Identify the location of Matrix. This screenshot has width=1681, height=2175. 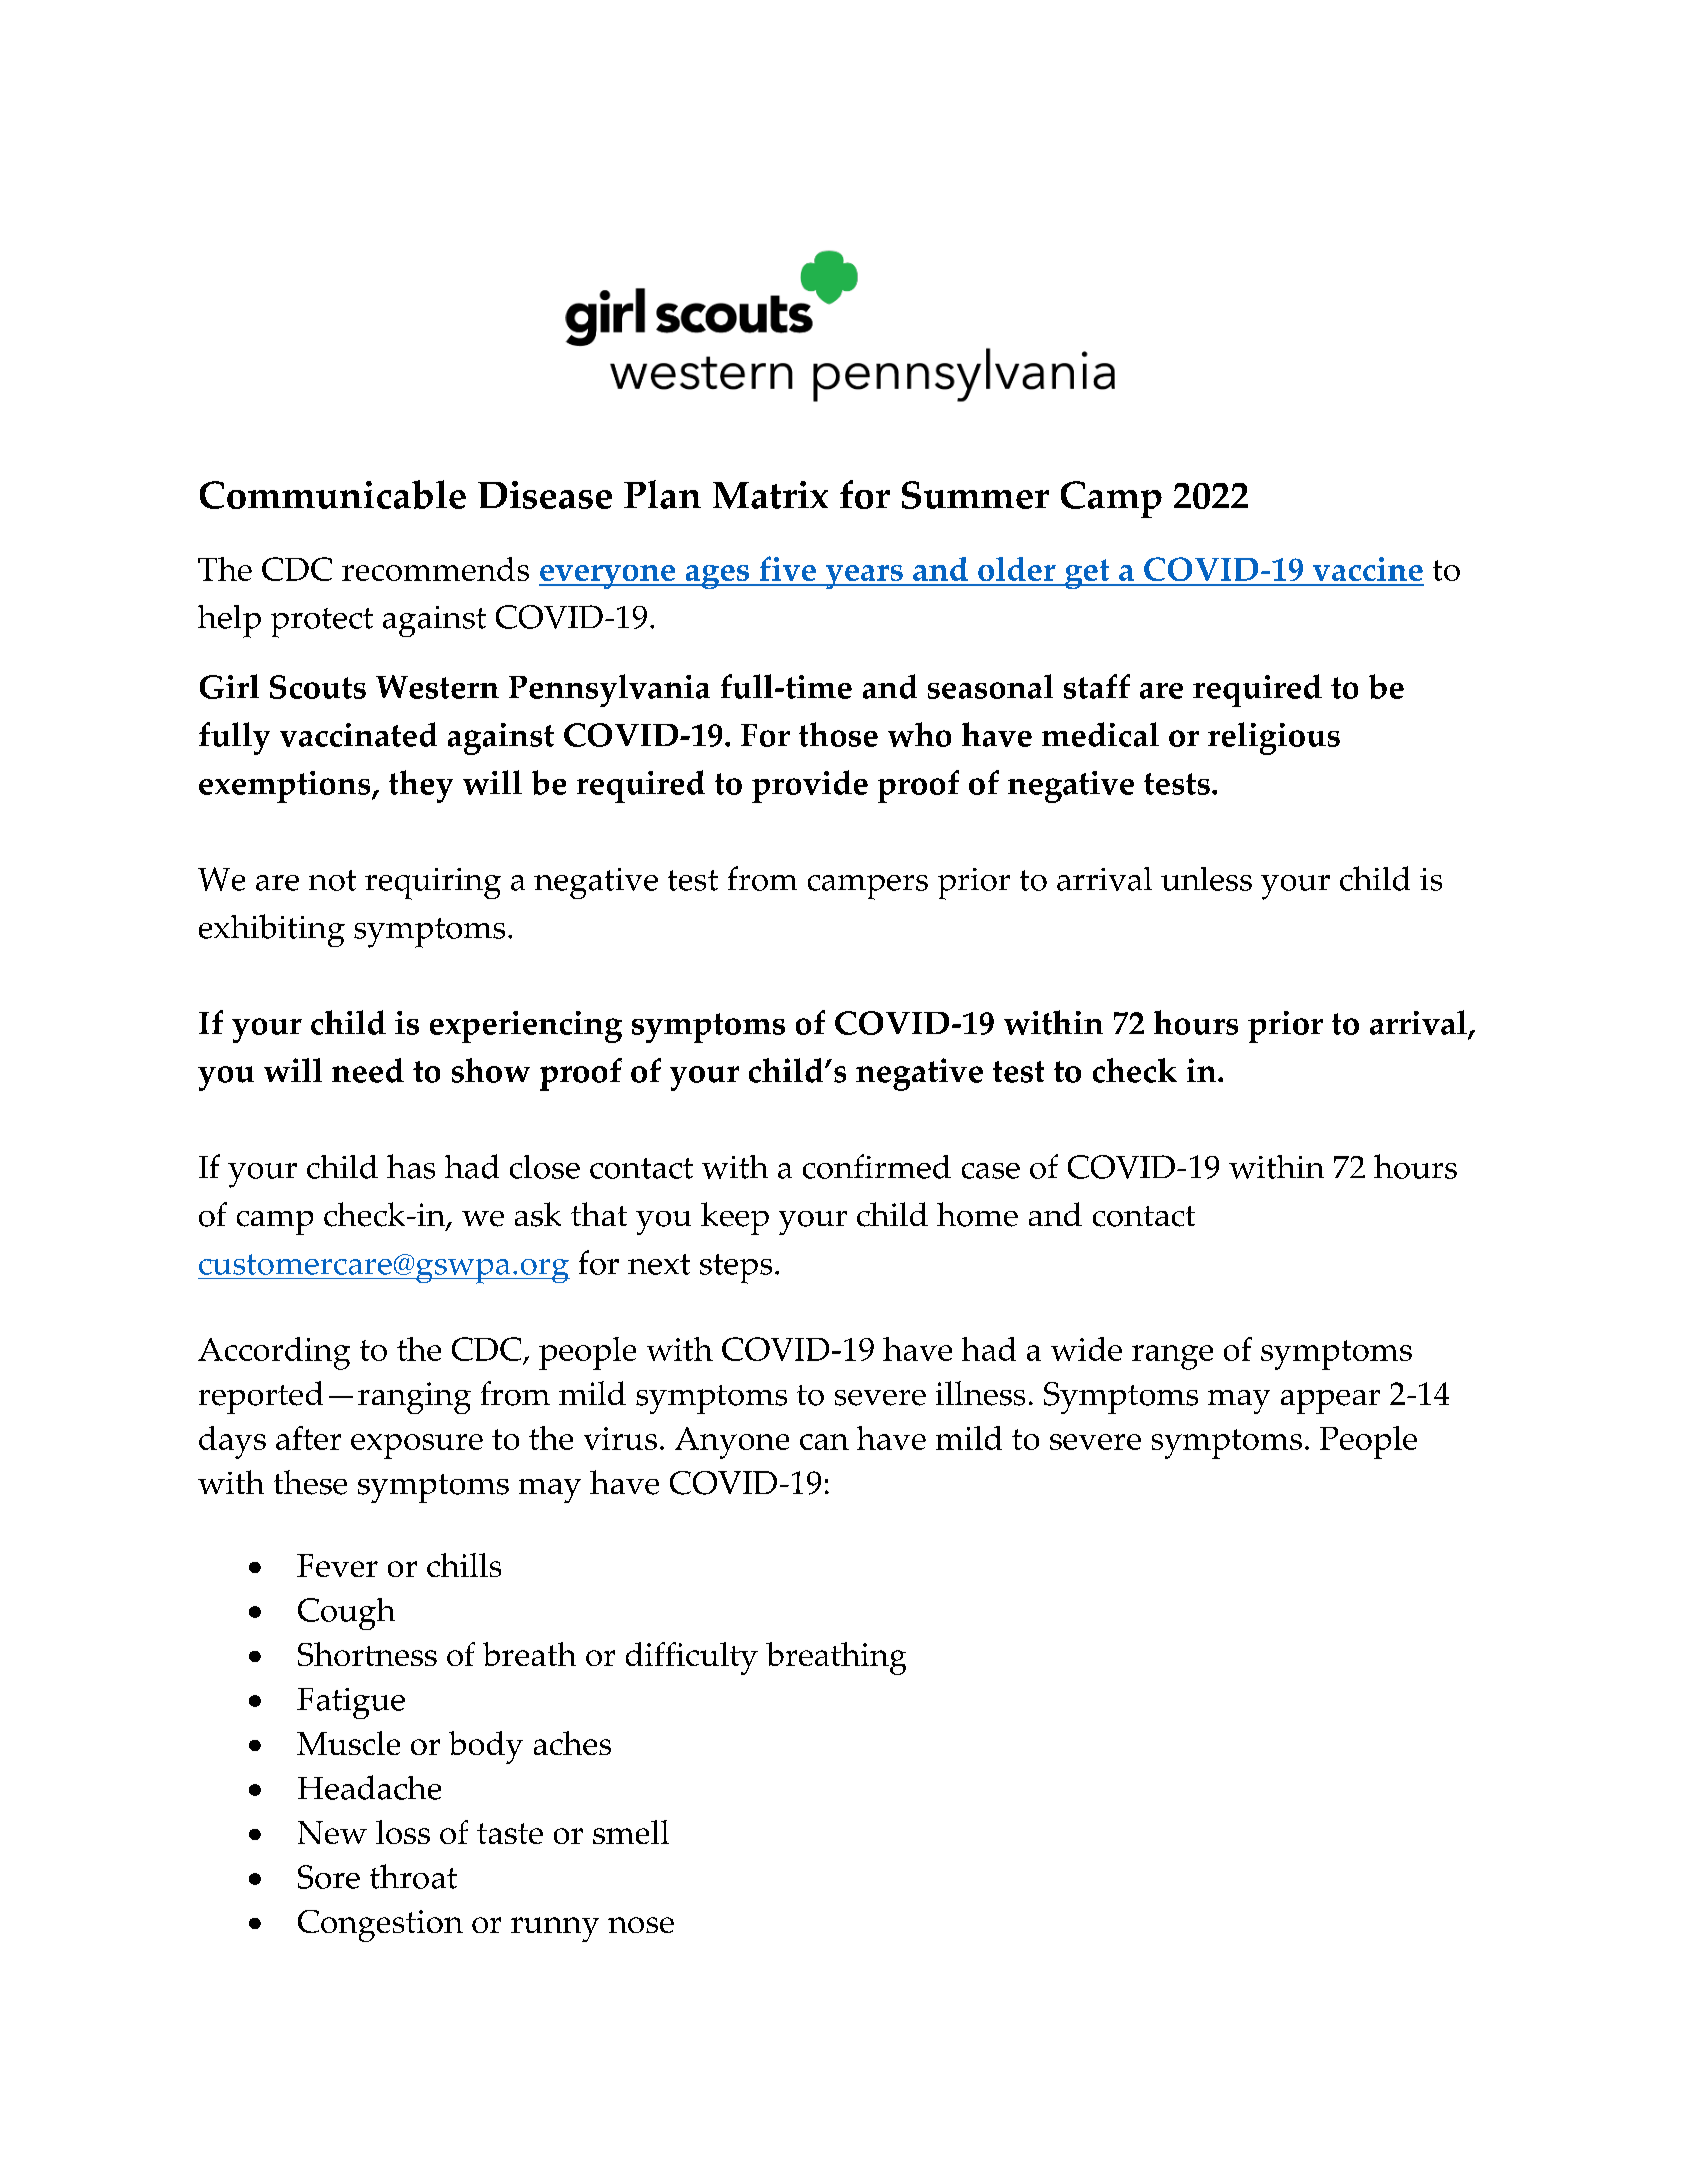
(770, 495).
